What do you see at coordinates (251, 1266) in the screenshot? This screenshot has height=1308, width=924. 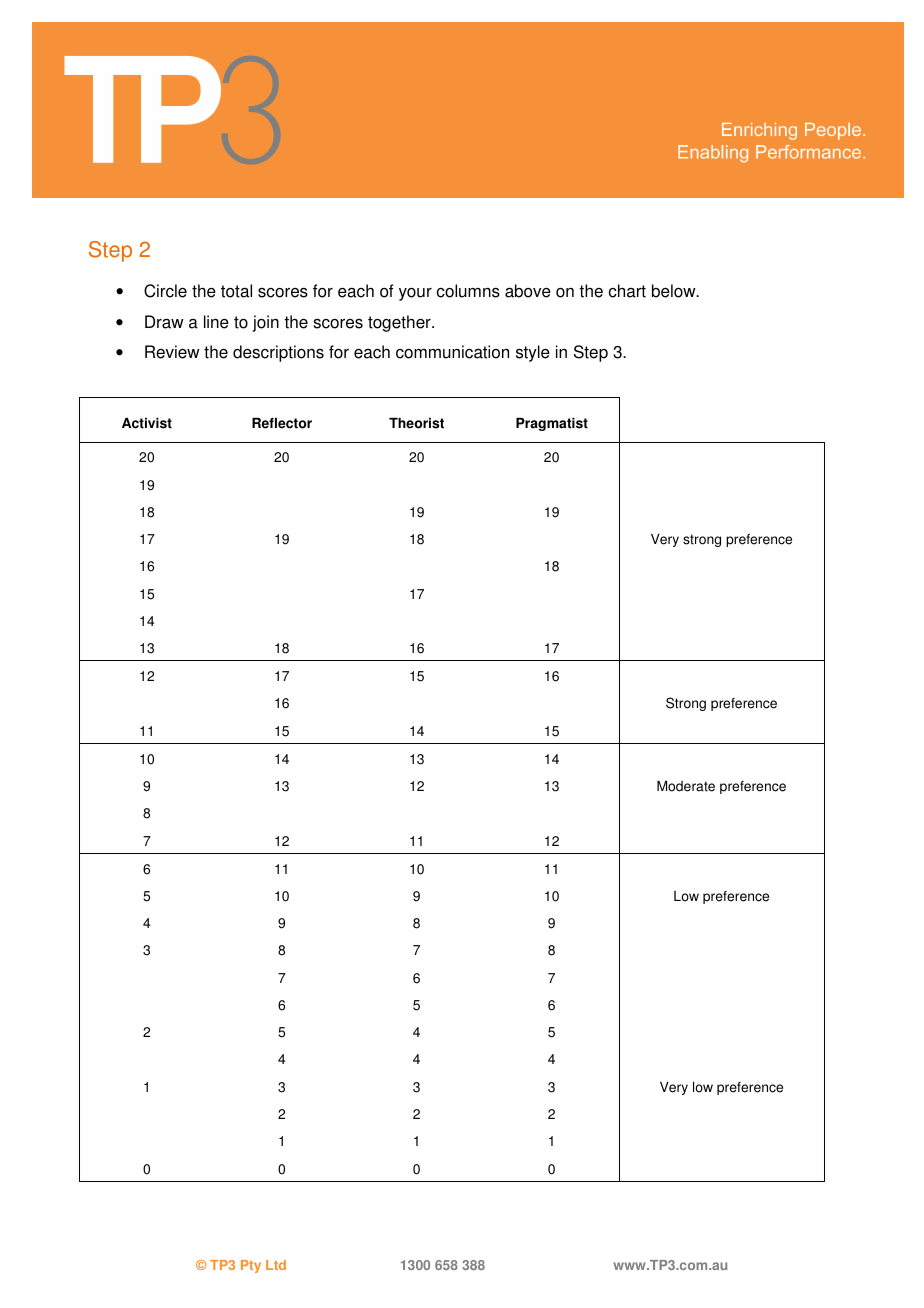 I see `Pty` at bounding box center [251, 1266].
